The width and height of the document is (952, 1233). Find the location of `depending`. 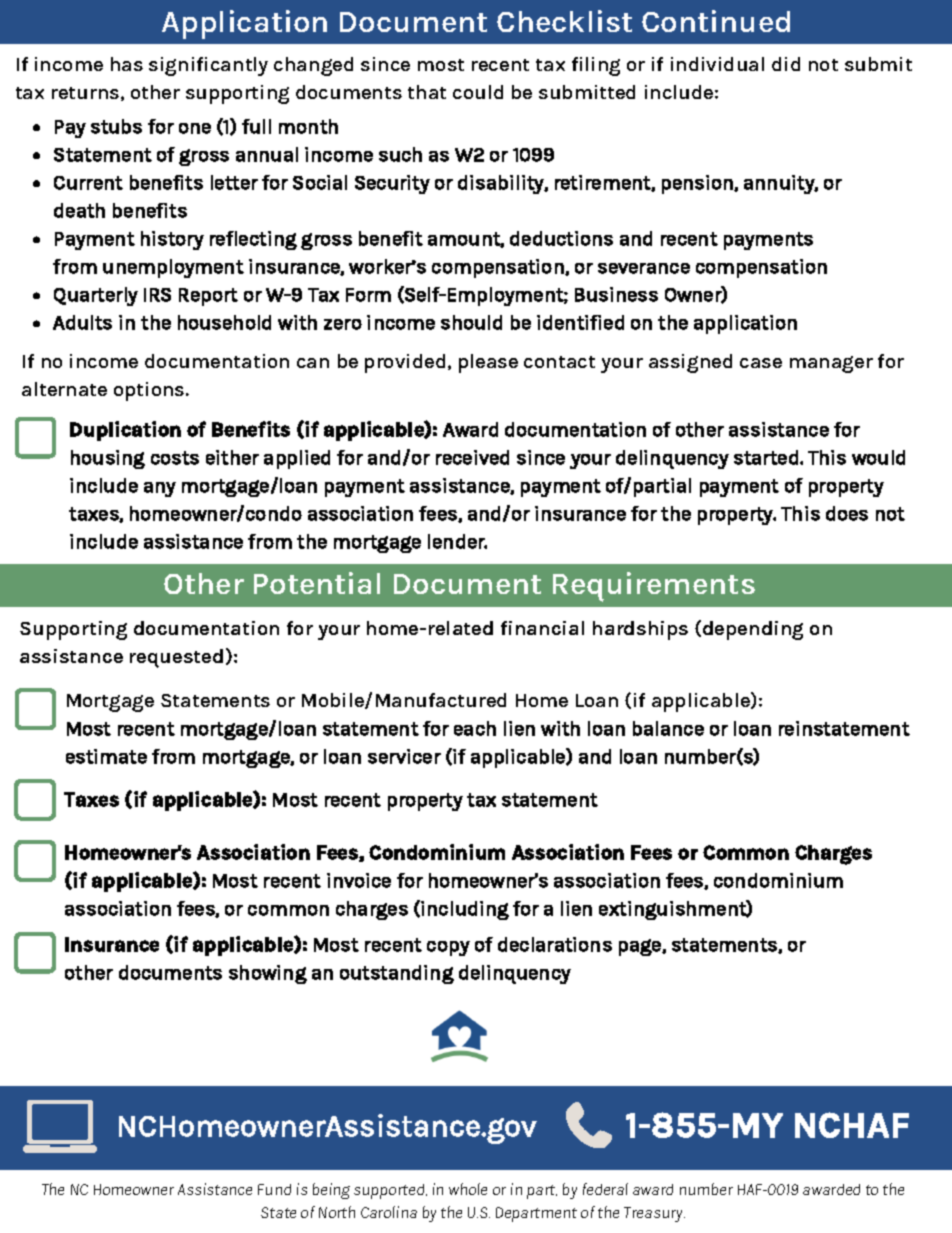

depending is located at coordinates (753, 630).
